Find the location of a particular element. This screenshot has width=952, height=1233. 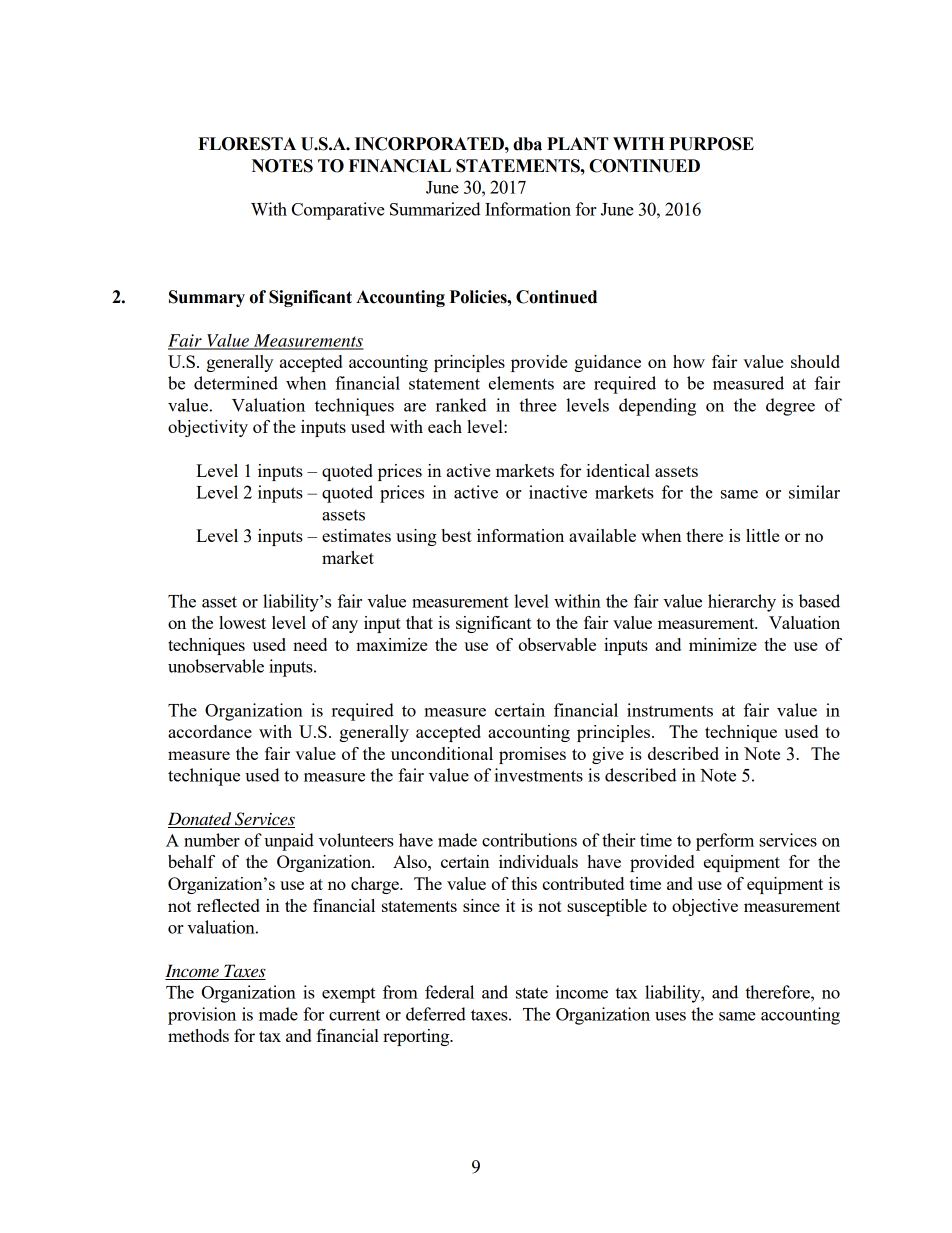

provision is located at coordinates (202, 1016).
